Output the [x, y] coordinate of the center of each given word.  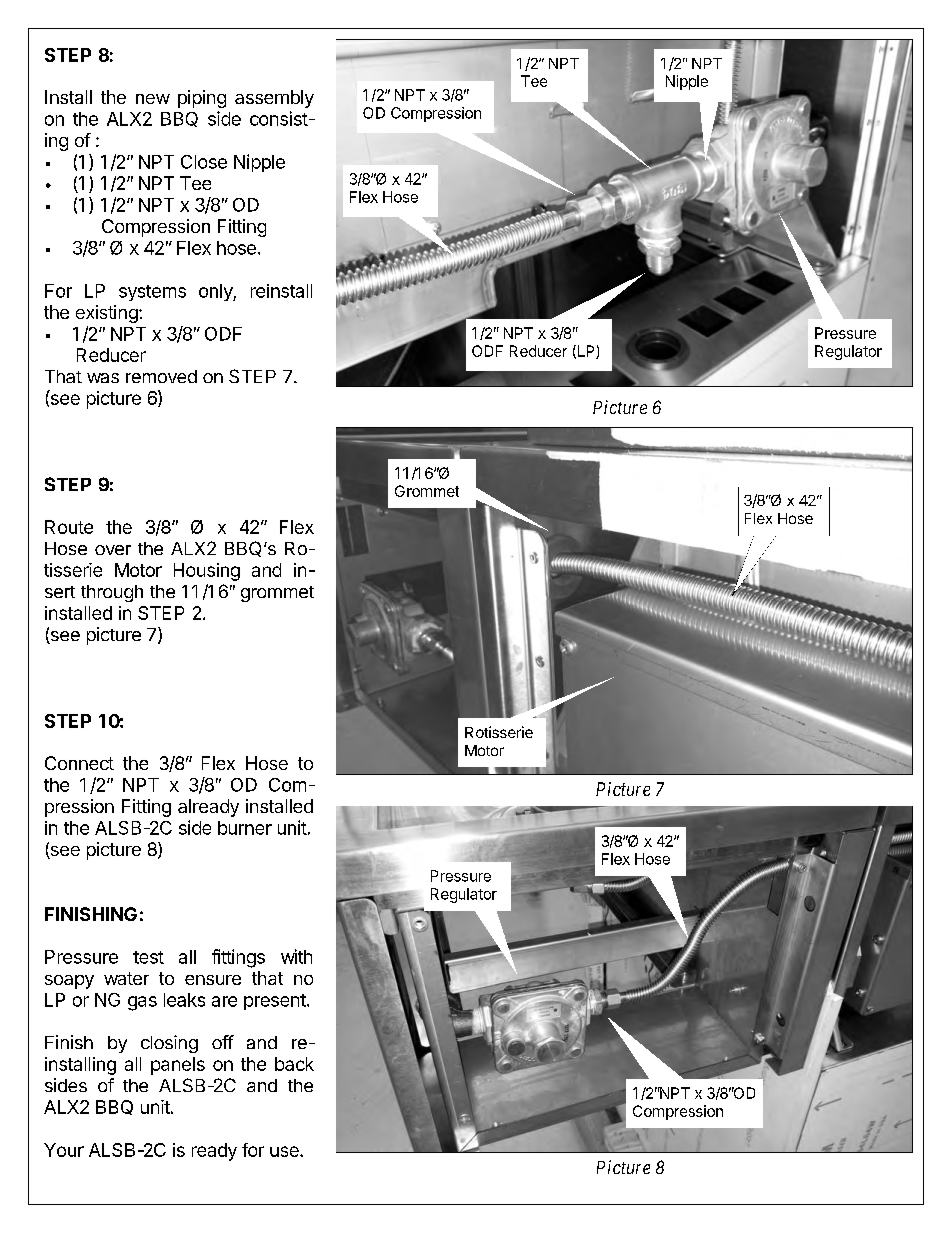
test [148, 957]
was [103, 378]
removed [161, 376]
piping [202, 99]
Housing [207, 572]
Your [64, 1150]
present [275, 1002]
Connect [79, 763]
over [113, 550]
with [296, 956]
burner [245, 828]
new [153, 99]
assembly [274, 99]
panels [178, 1066]
